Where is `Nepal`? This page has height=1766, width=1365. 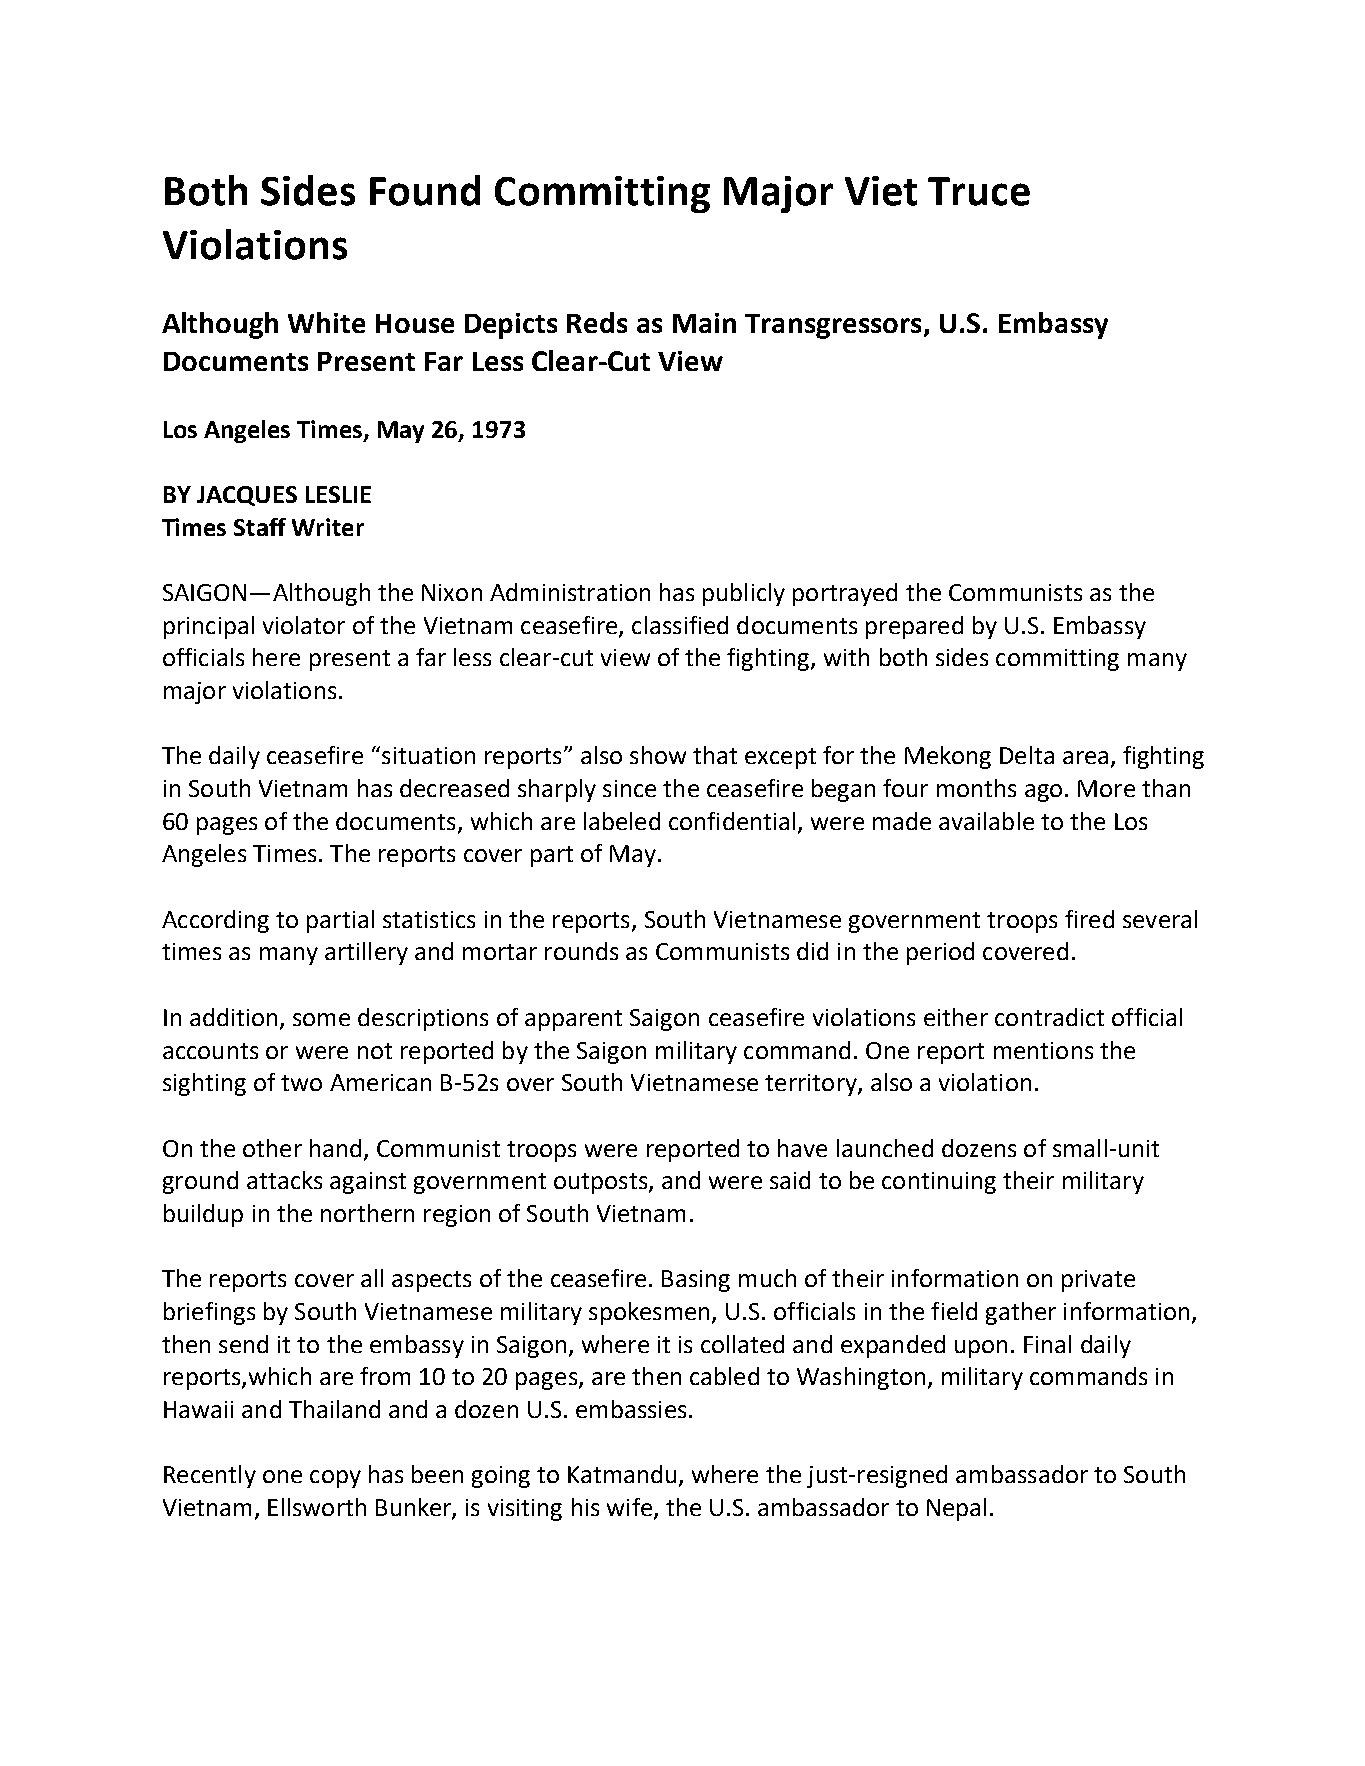
Nepal is located at coordinates (956, 1509).
